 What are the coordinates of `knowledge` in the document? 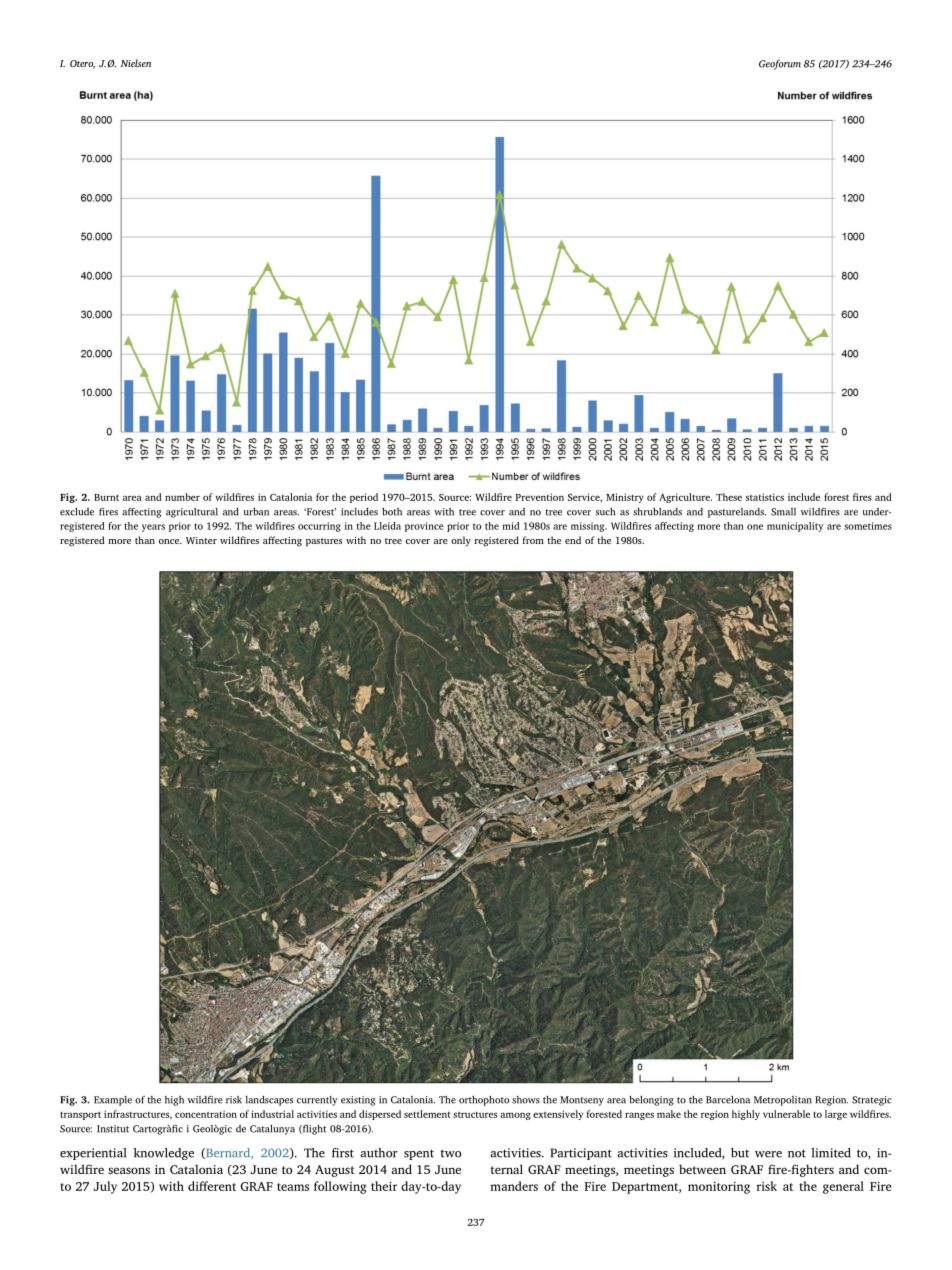 It's located at (164, 1154).
